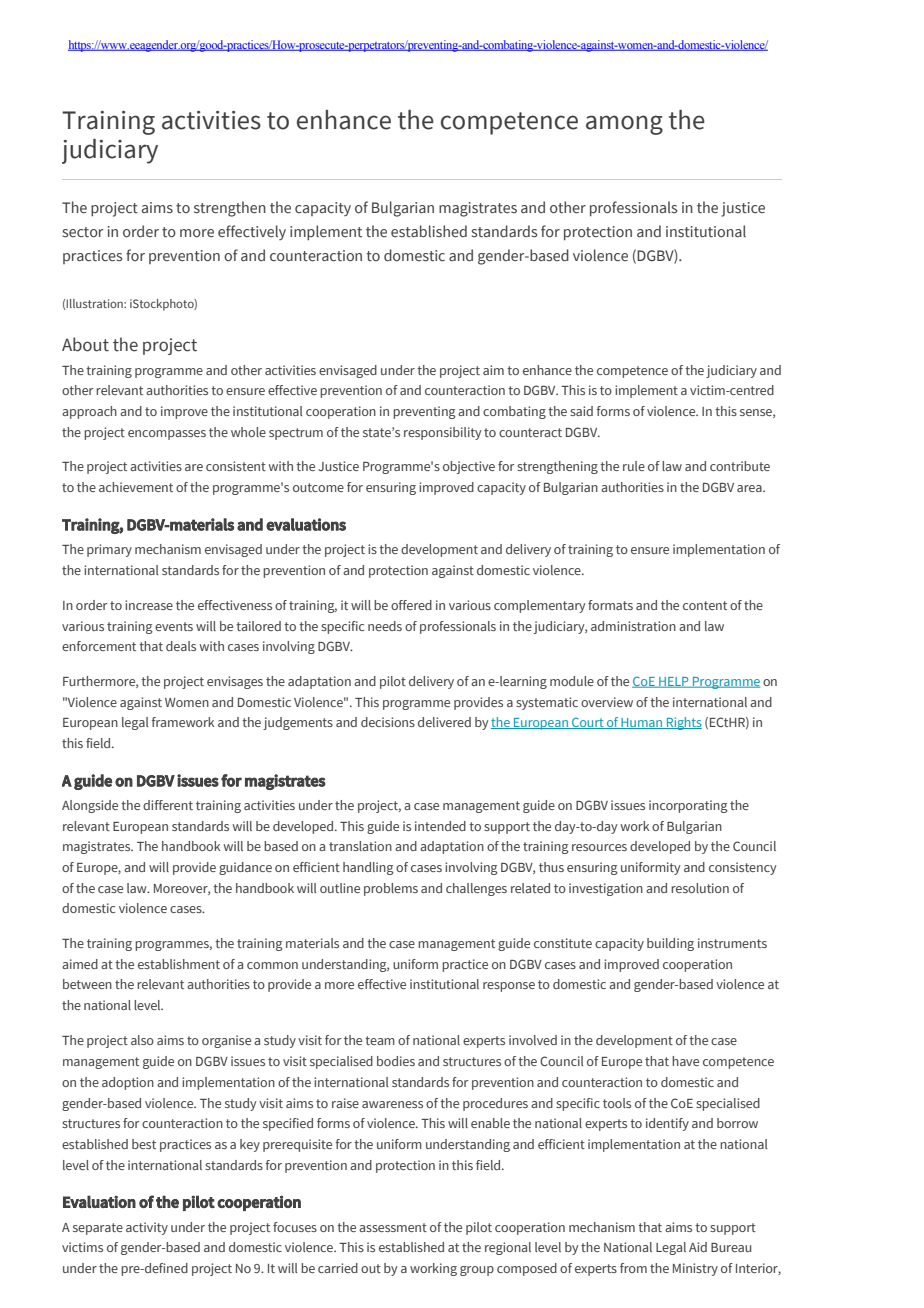  I want to click on team, so click(380, 1040).
